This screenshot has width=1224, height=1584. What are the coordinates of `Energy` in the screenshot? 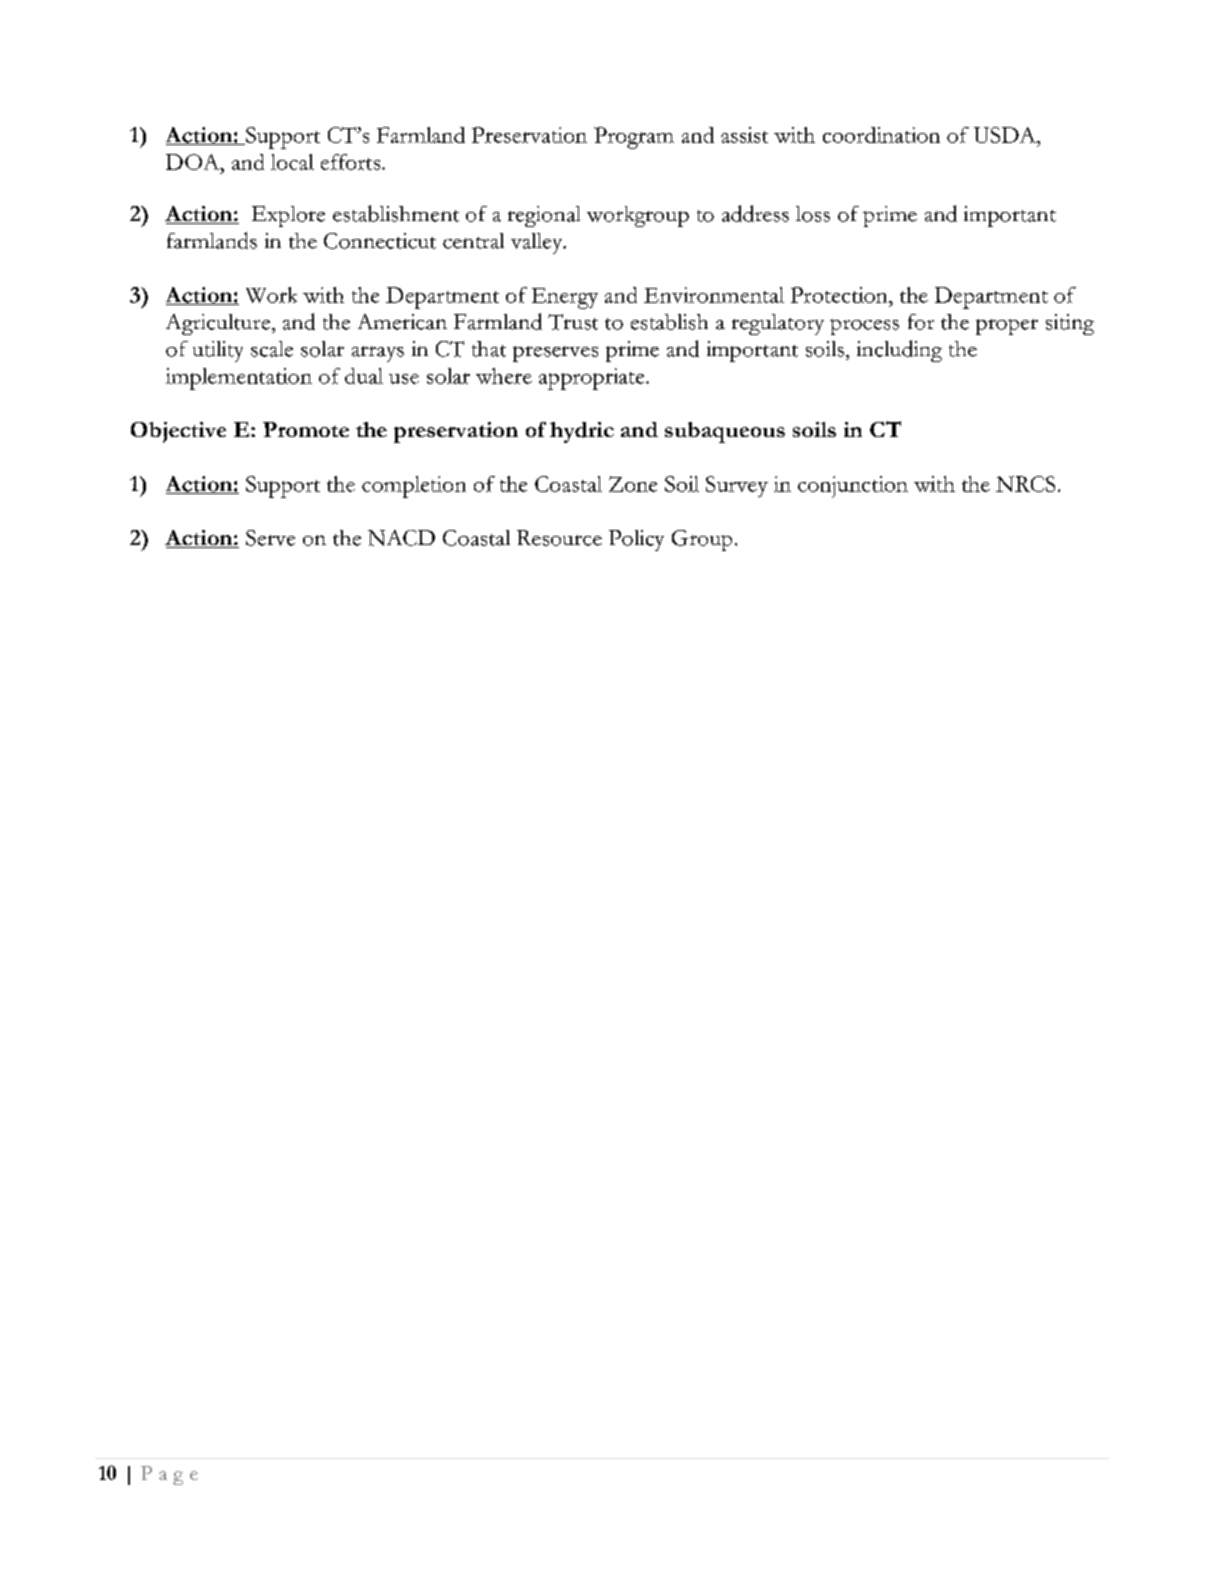 It's located at (565, 298).
